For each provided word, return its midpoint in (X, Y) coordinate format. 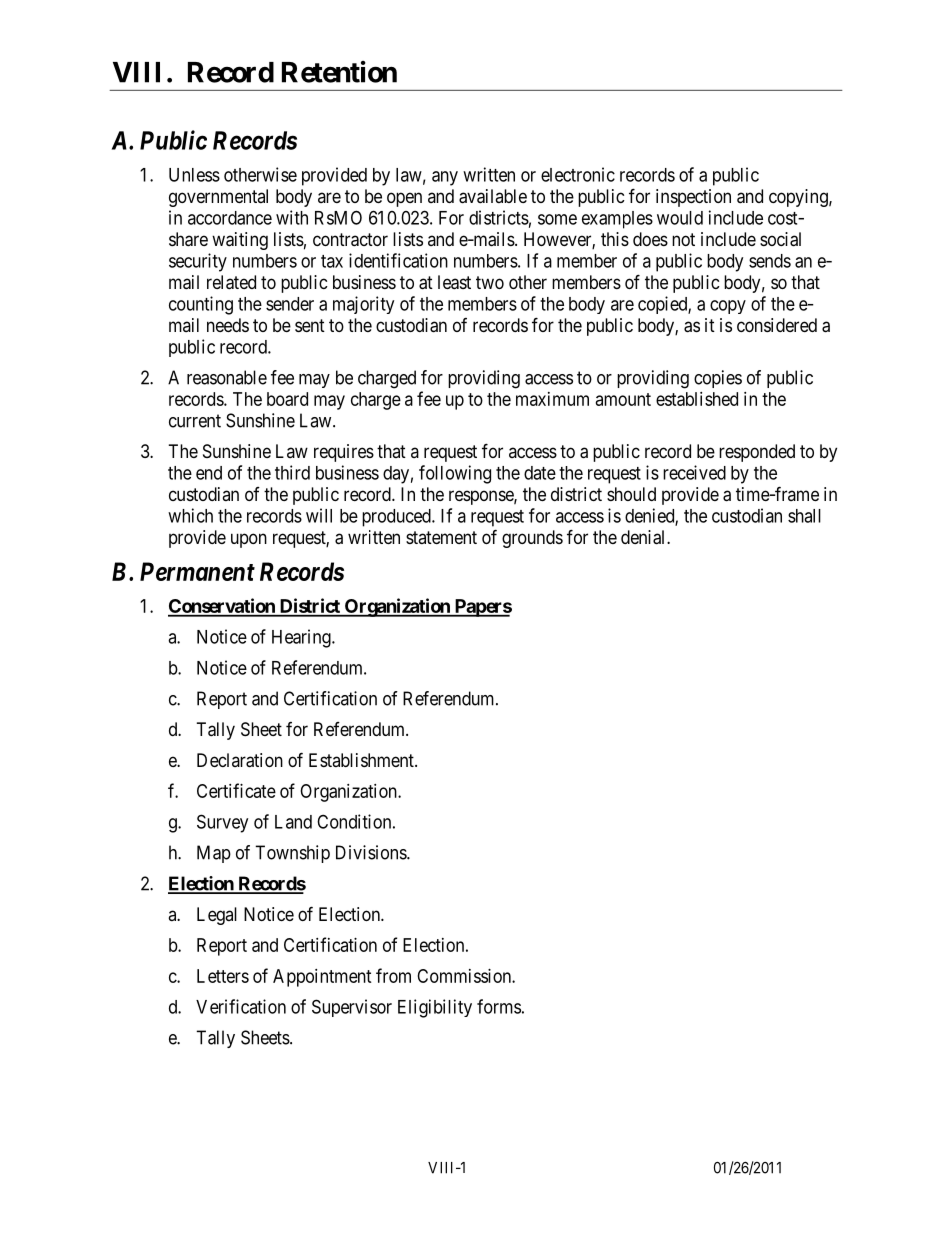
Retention (339, 72)
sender (290, 304)
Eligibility (435, 1008)
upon (249, 540)
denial (644, 537)
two (490, 282)
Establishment (362, 760)
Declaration (240, 760)
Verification (241, 1006)
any (445, 178)
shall (804, 516)
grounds (532, 539)
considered (777, 325)
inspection (693, 198)
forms (499, 1006)
